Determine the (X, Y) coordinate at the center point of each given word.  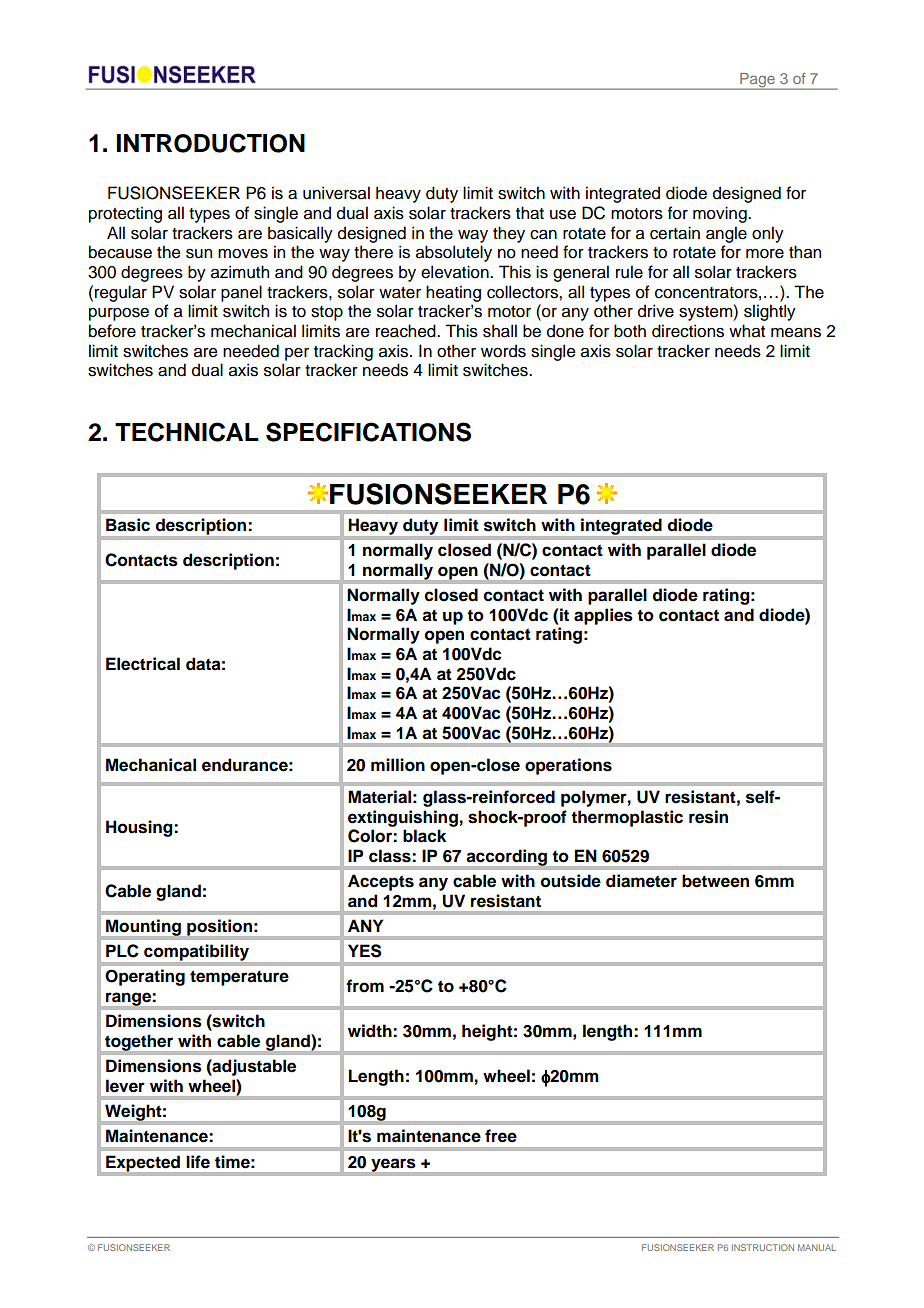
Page (757, 81)
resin (708, 817)
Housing (140, 828)
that (530, 213)
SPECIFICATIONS (368, 432)
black (424, 836)
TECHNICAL (187, 432)
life (198, 1162)
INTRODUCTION (211, 143)
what (747, 331)
